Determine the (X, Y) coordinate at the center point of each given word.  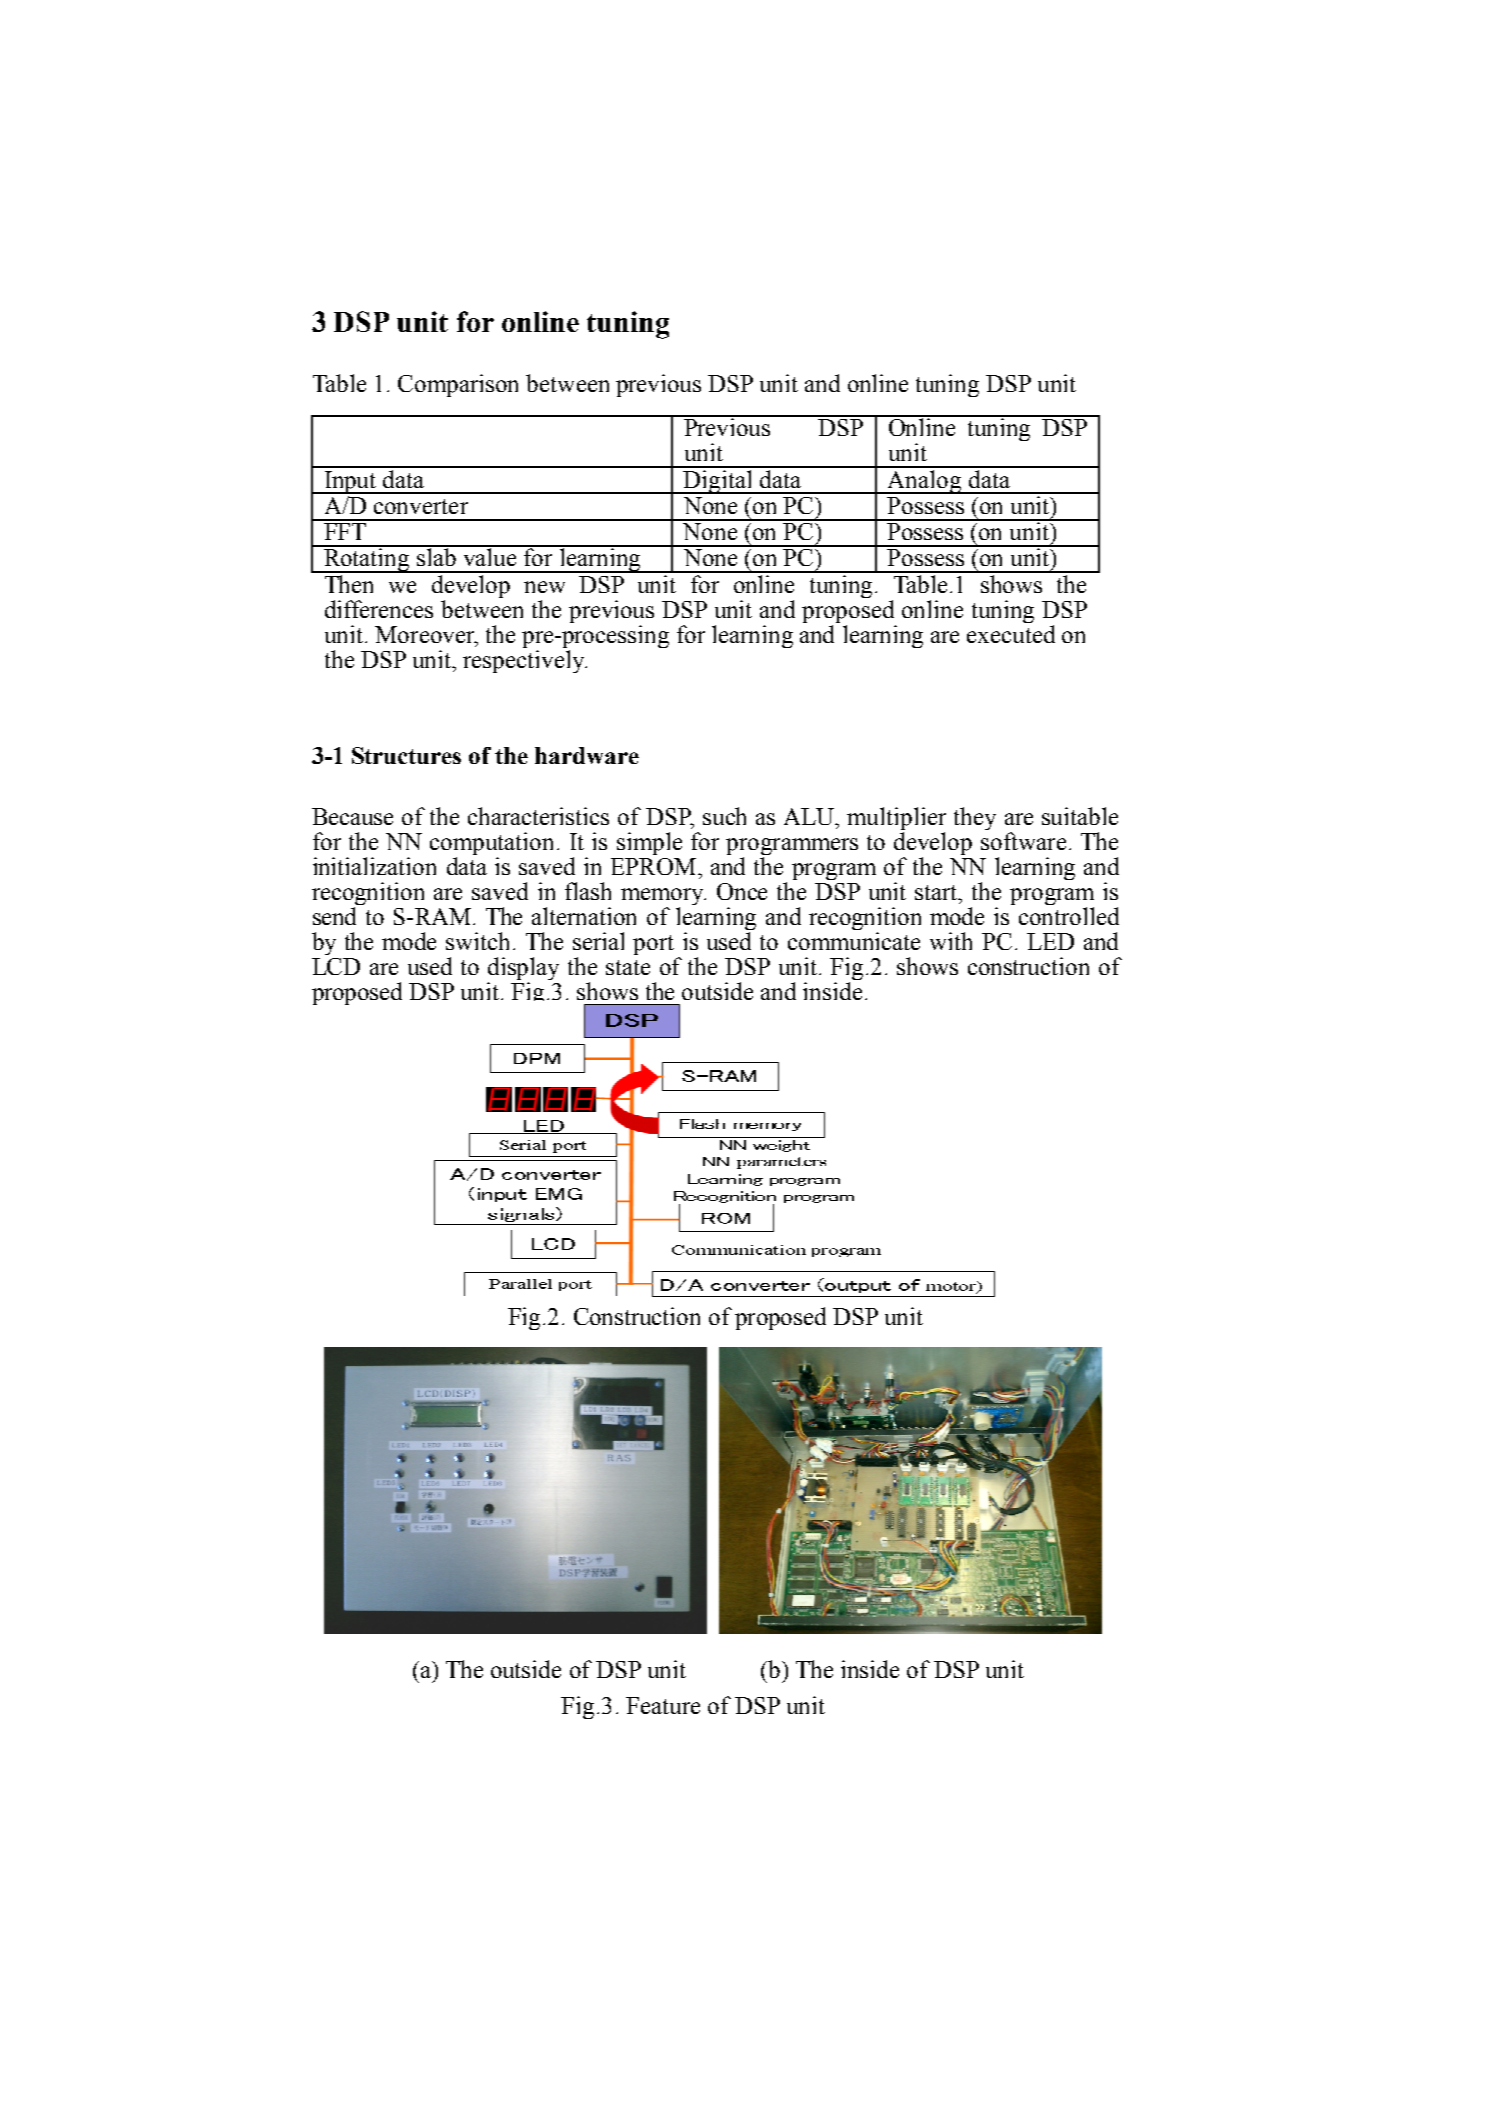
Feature (663, 1705)
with (951, 941)
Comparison (458, 385)
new (544, 587)
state (628, 967)
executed (1011, 634)
